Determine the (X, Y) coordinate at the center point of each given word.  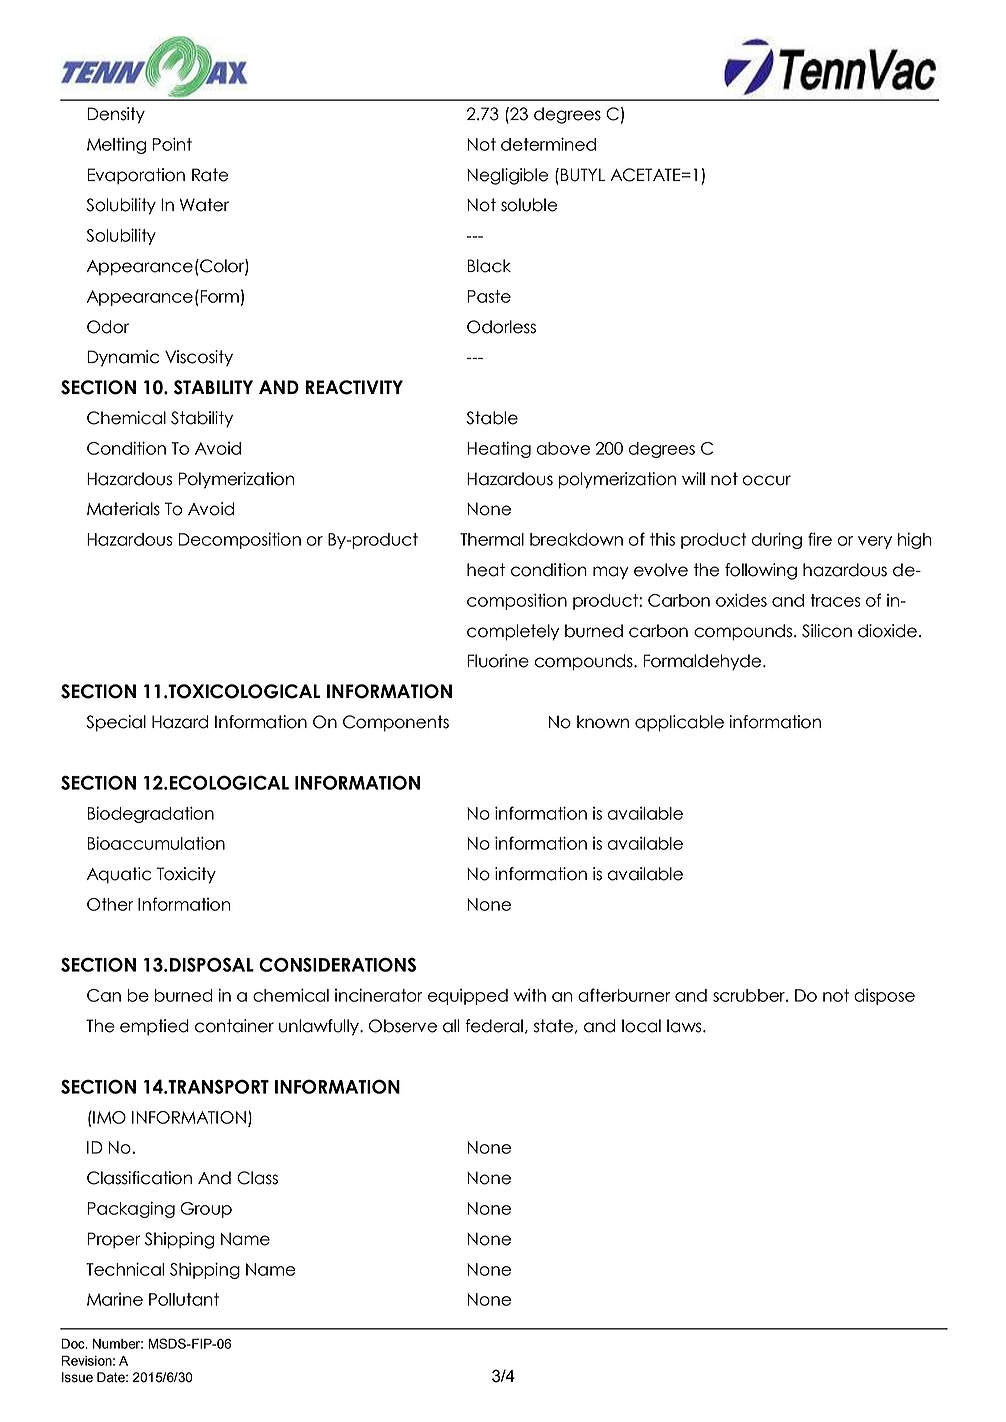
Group (206, 1210)
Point (172, 144)
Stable (492, 418)
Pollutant (184, 1299)
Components (396, 723)
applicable (679, 723)
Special (116, 723)
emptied (154, 1027)
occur (766, 480)
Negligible (508, 176)
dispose (884, 996)
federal (494, 1026)
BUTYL (583, 175)
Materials (123, 509)
